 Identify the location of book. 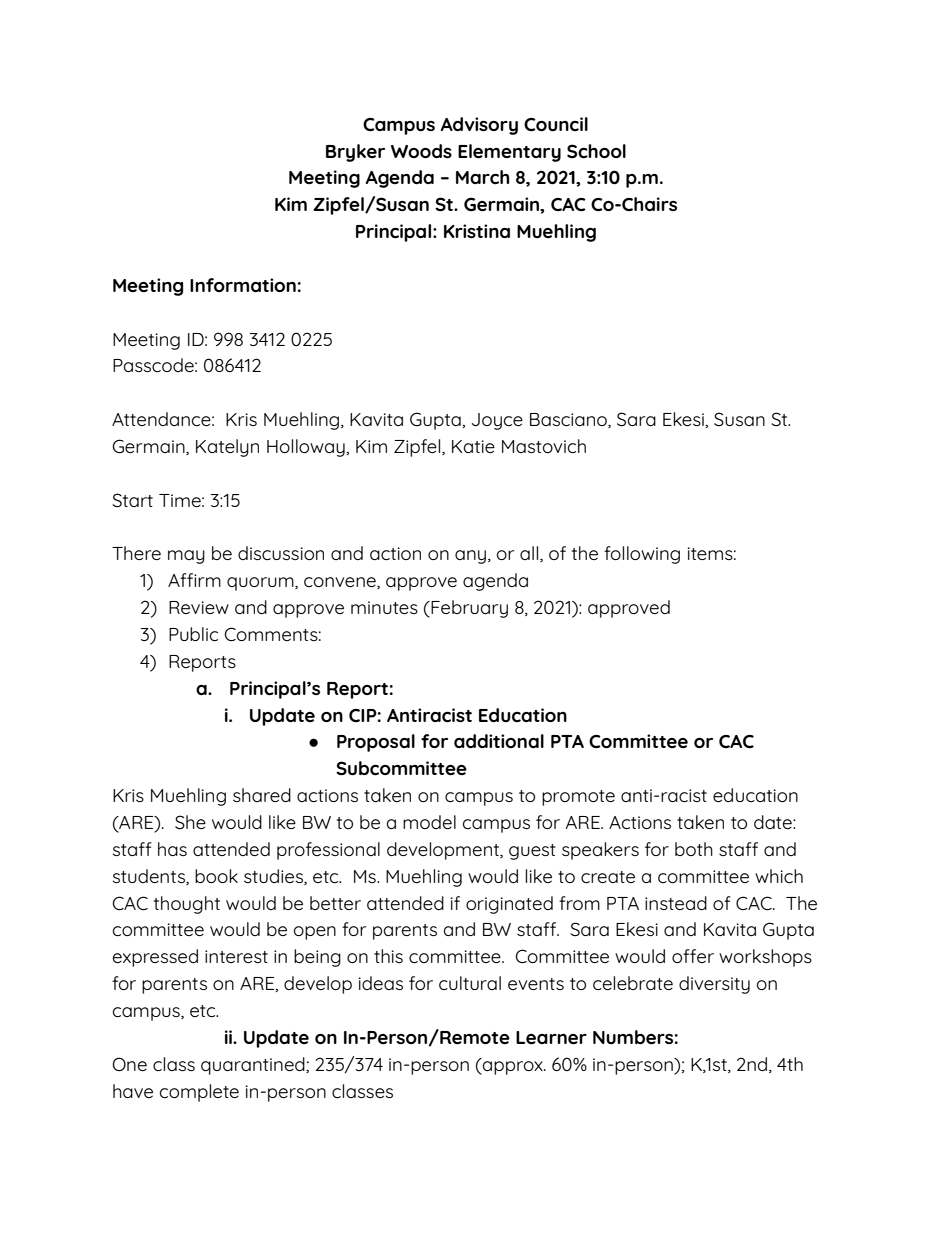
(216, 876).
